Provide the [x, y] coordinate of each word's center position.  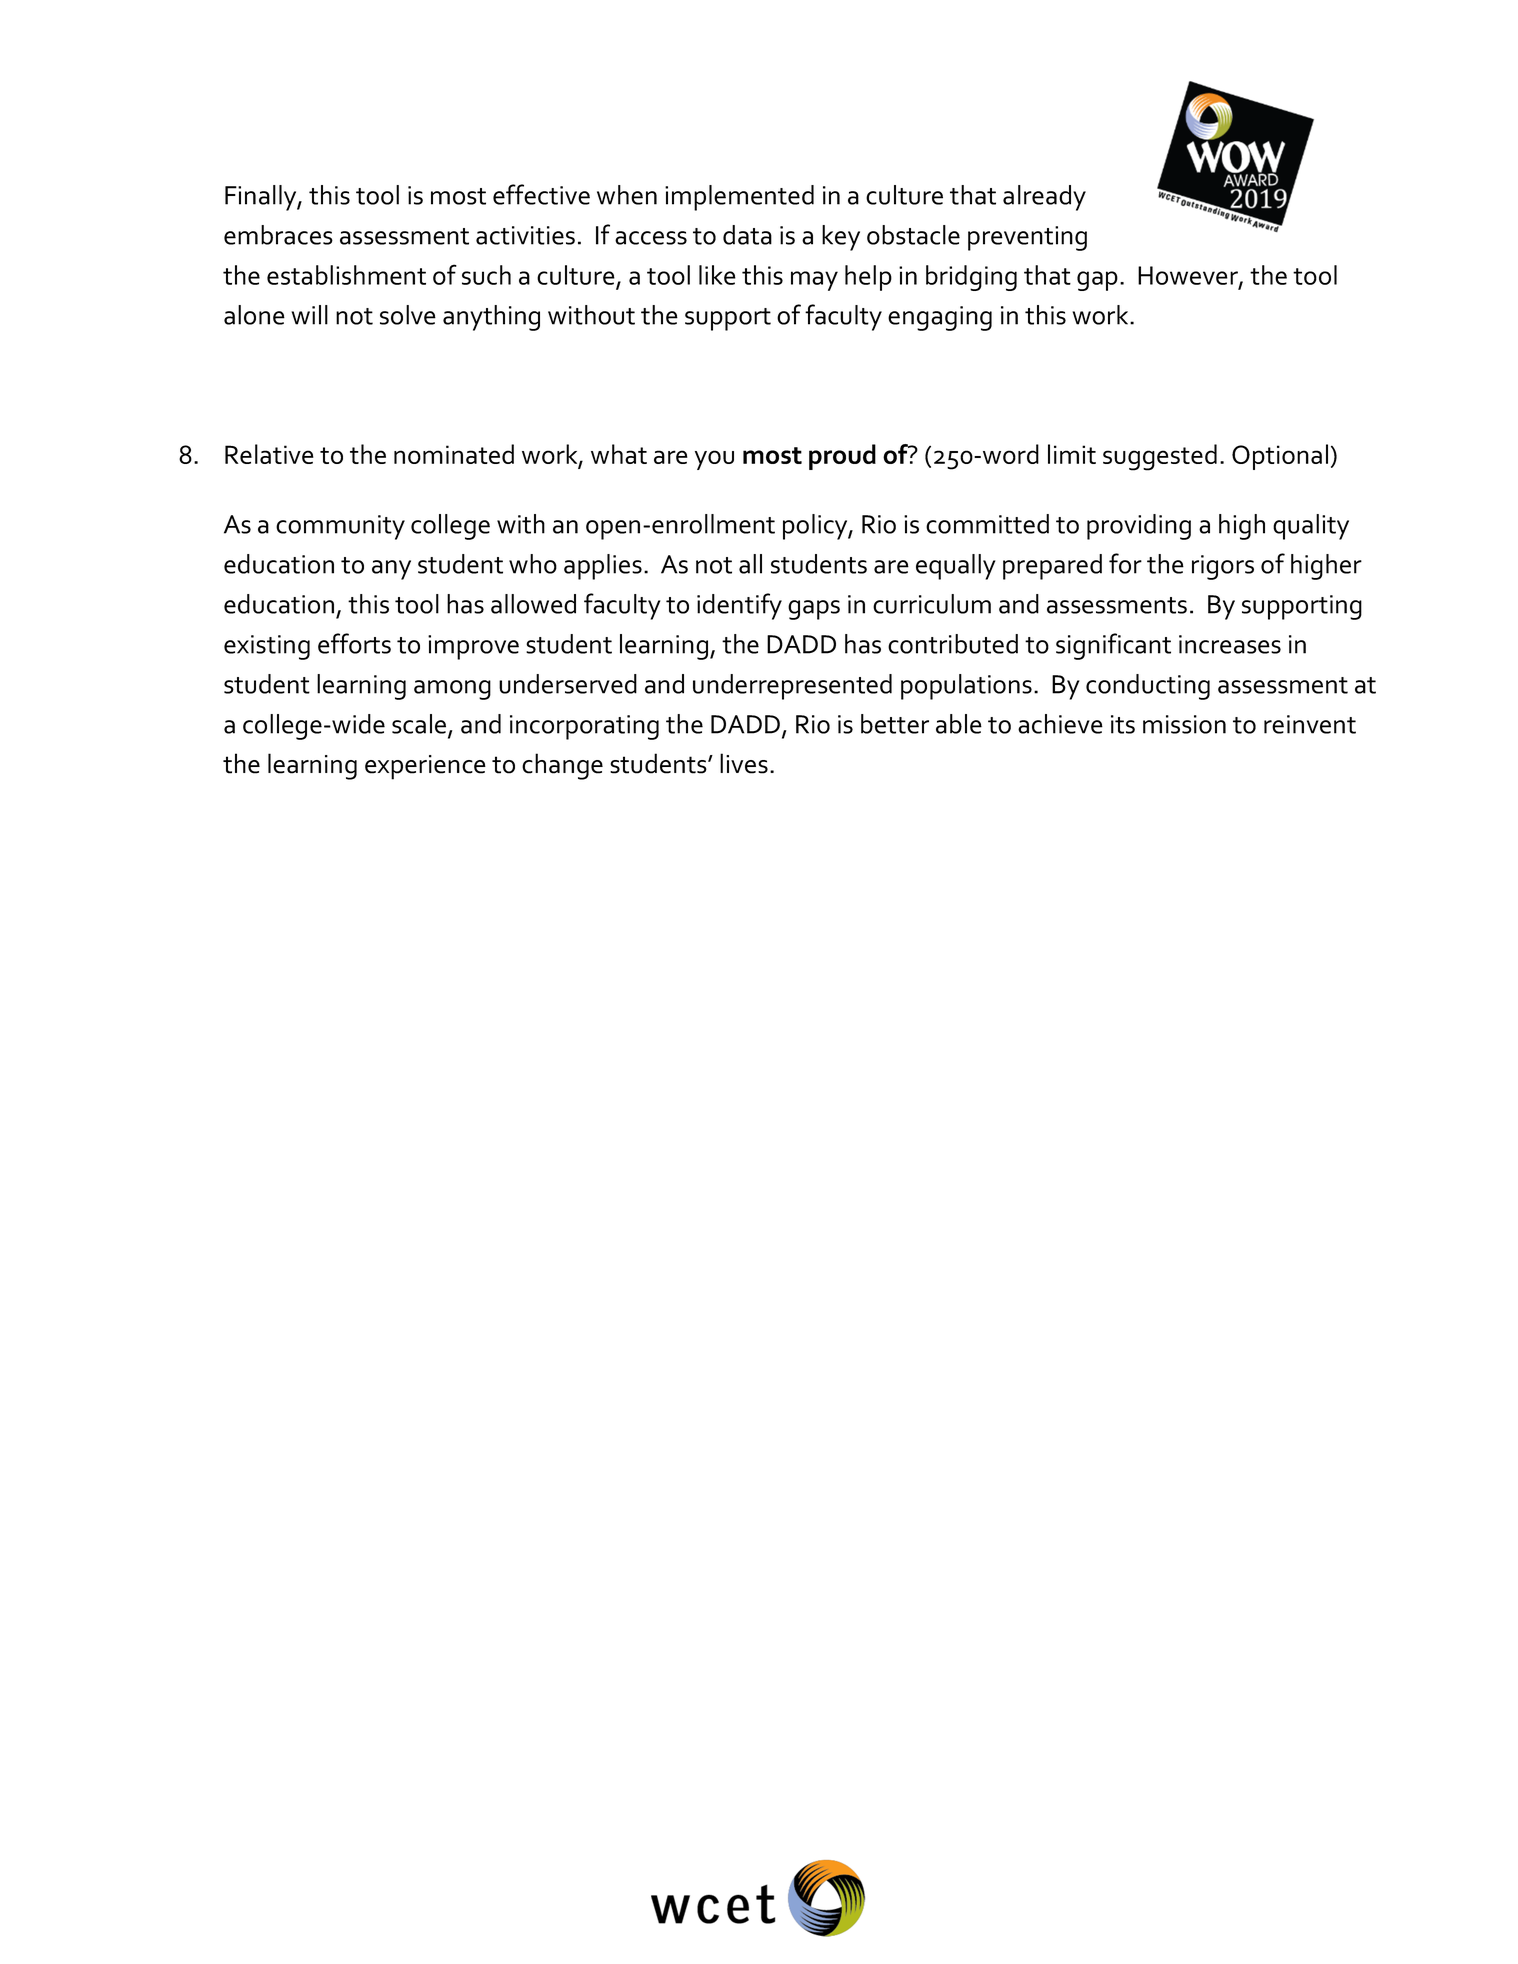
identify [739, 606]
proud [842, 457]
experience [425, 767]
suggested [1160, 457]
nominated [454, 454]
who [533, 564]
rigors [1223, 567]
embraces [278, 235]
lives [744, 763]
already [1044, 198]
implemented [739, 198]
